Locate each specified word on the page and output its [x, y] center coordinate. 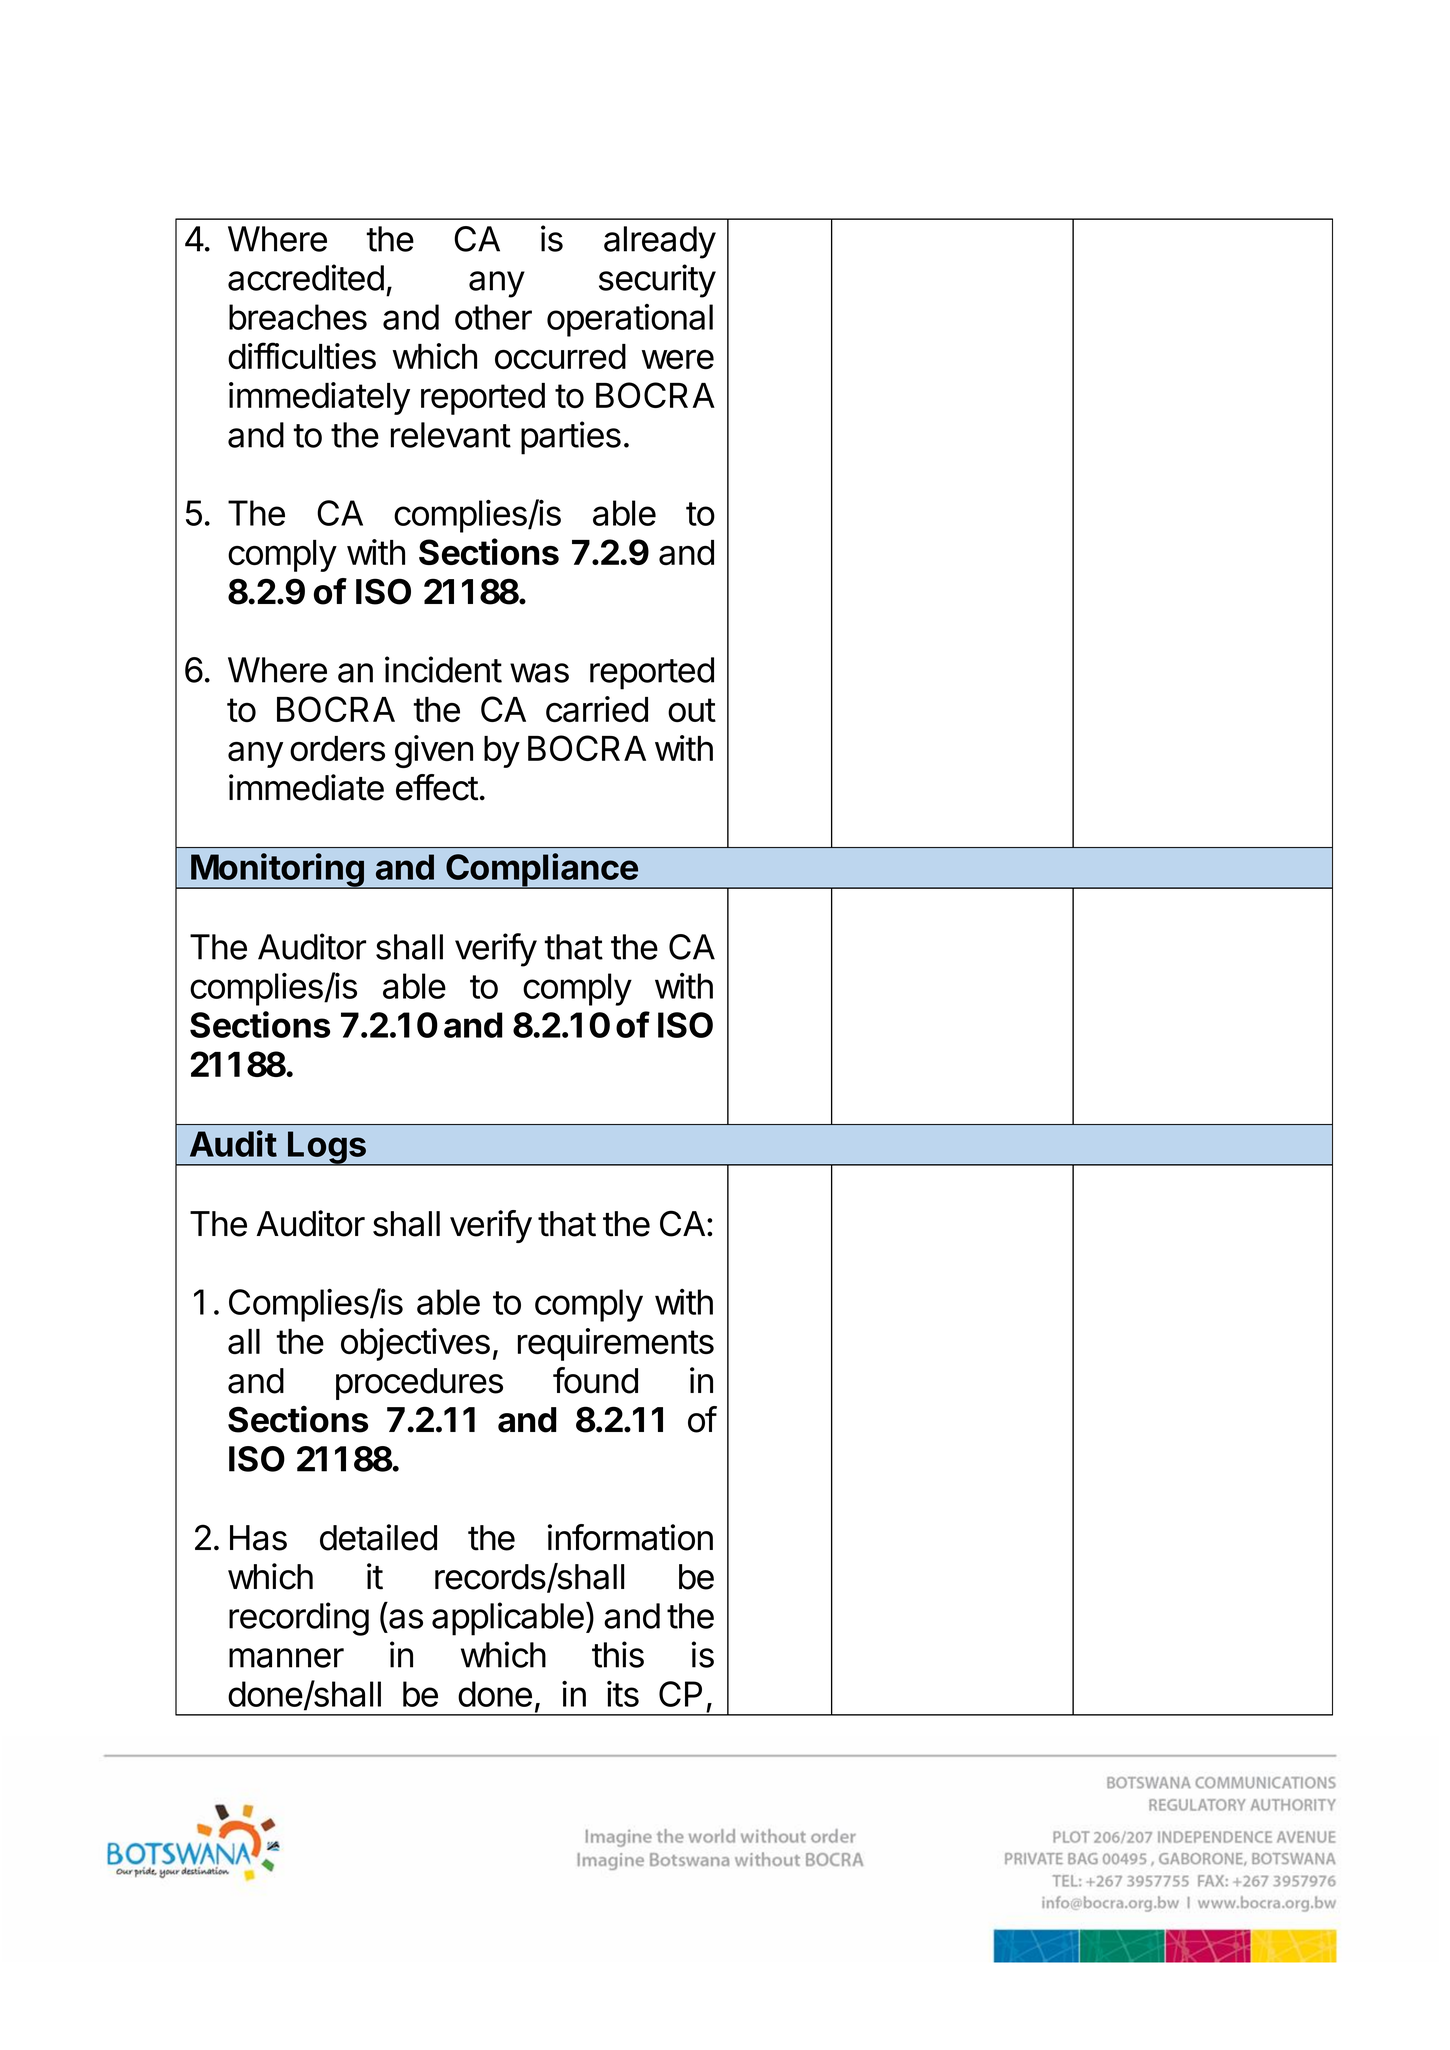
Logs [327, 1148]
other [493, 317]
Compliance [542, 871]
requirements [616, 1344]
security [657, 281]
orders [337, 748]
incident [443, 669]
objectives [415, 1344]
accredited [306, 277]
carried [597, 709]
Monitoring [277, 871]
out [692, 710]
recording [299, 1619]
